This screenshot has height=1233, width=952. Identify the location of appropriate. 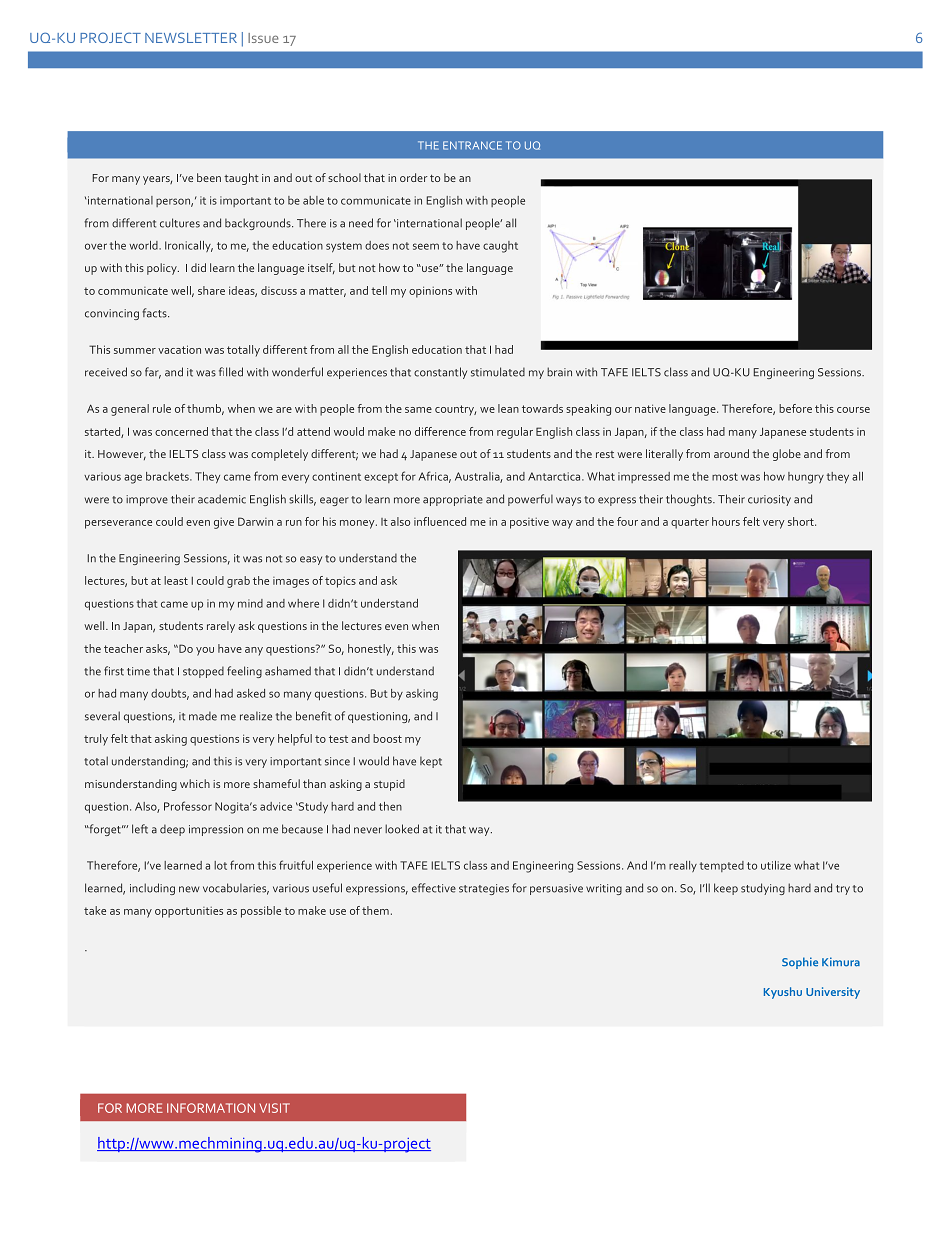
(453, 500).
